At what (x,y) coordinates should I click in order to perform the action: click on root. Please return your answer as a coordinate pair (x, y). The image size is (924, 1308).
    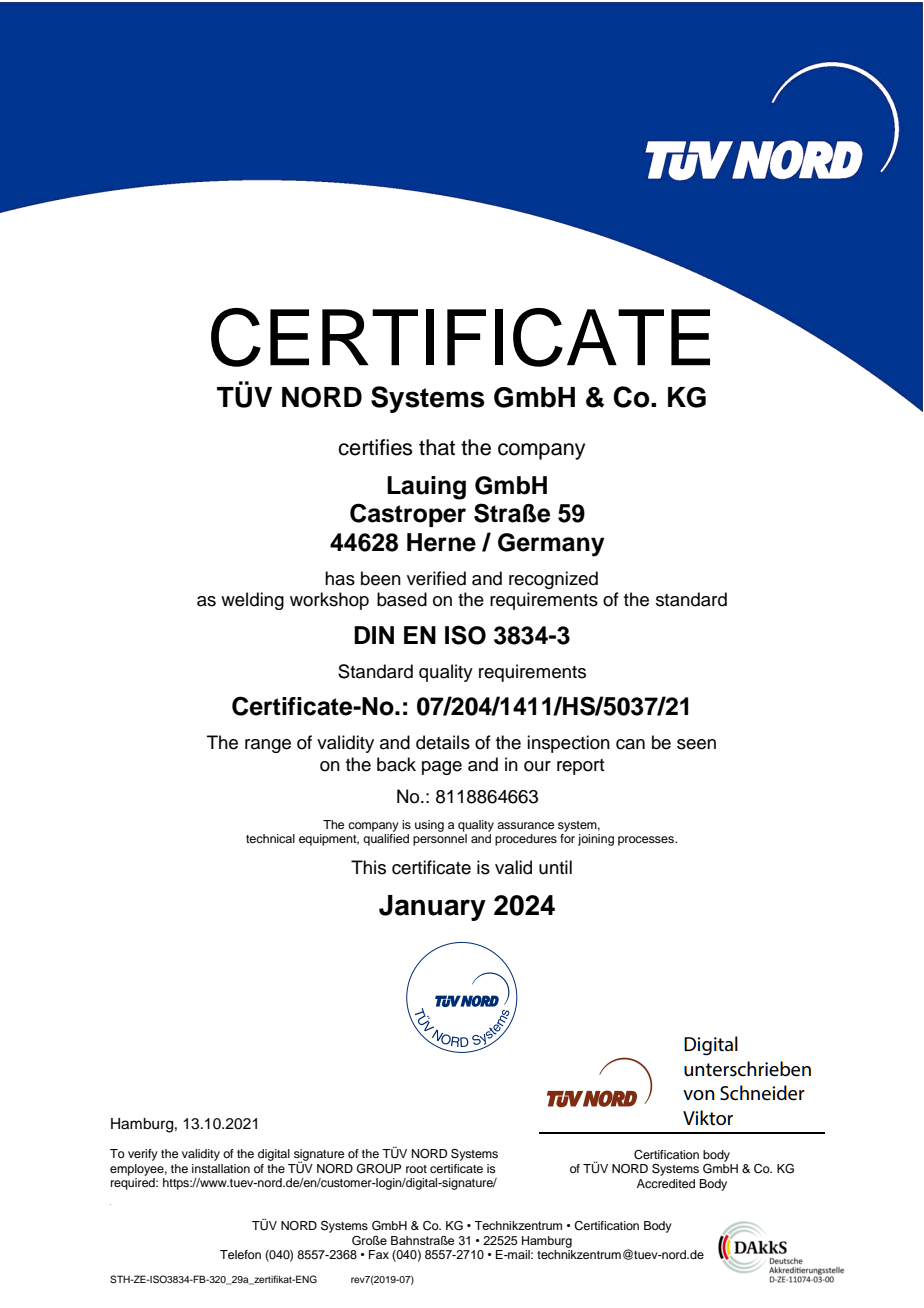
    Looking at the image, I should click on (416, 1169).
